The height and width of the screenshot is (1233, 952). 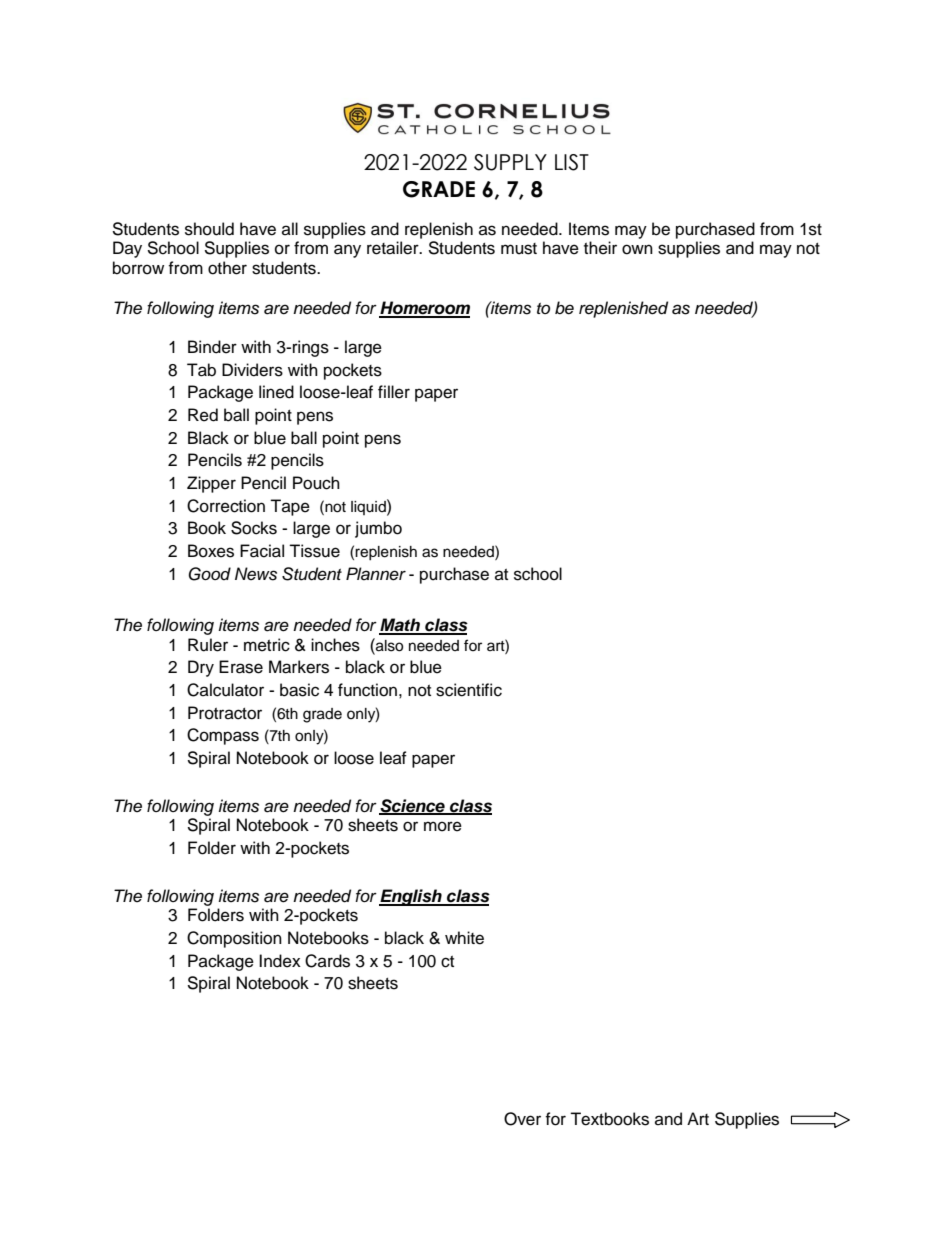 I want to click on retailer, so click(x=394, y=248).
